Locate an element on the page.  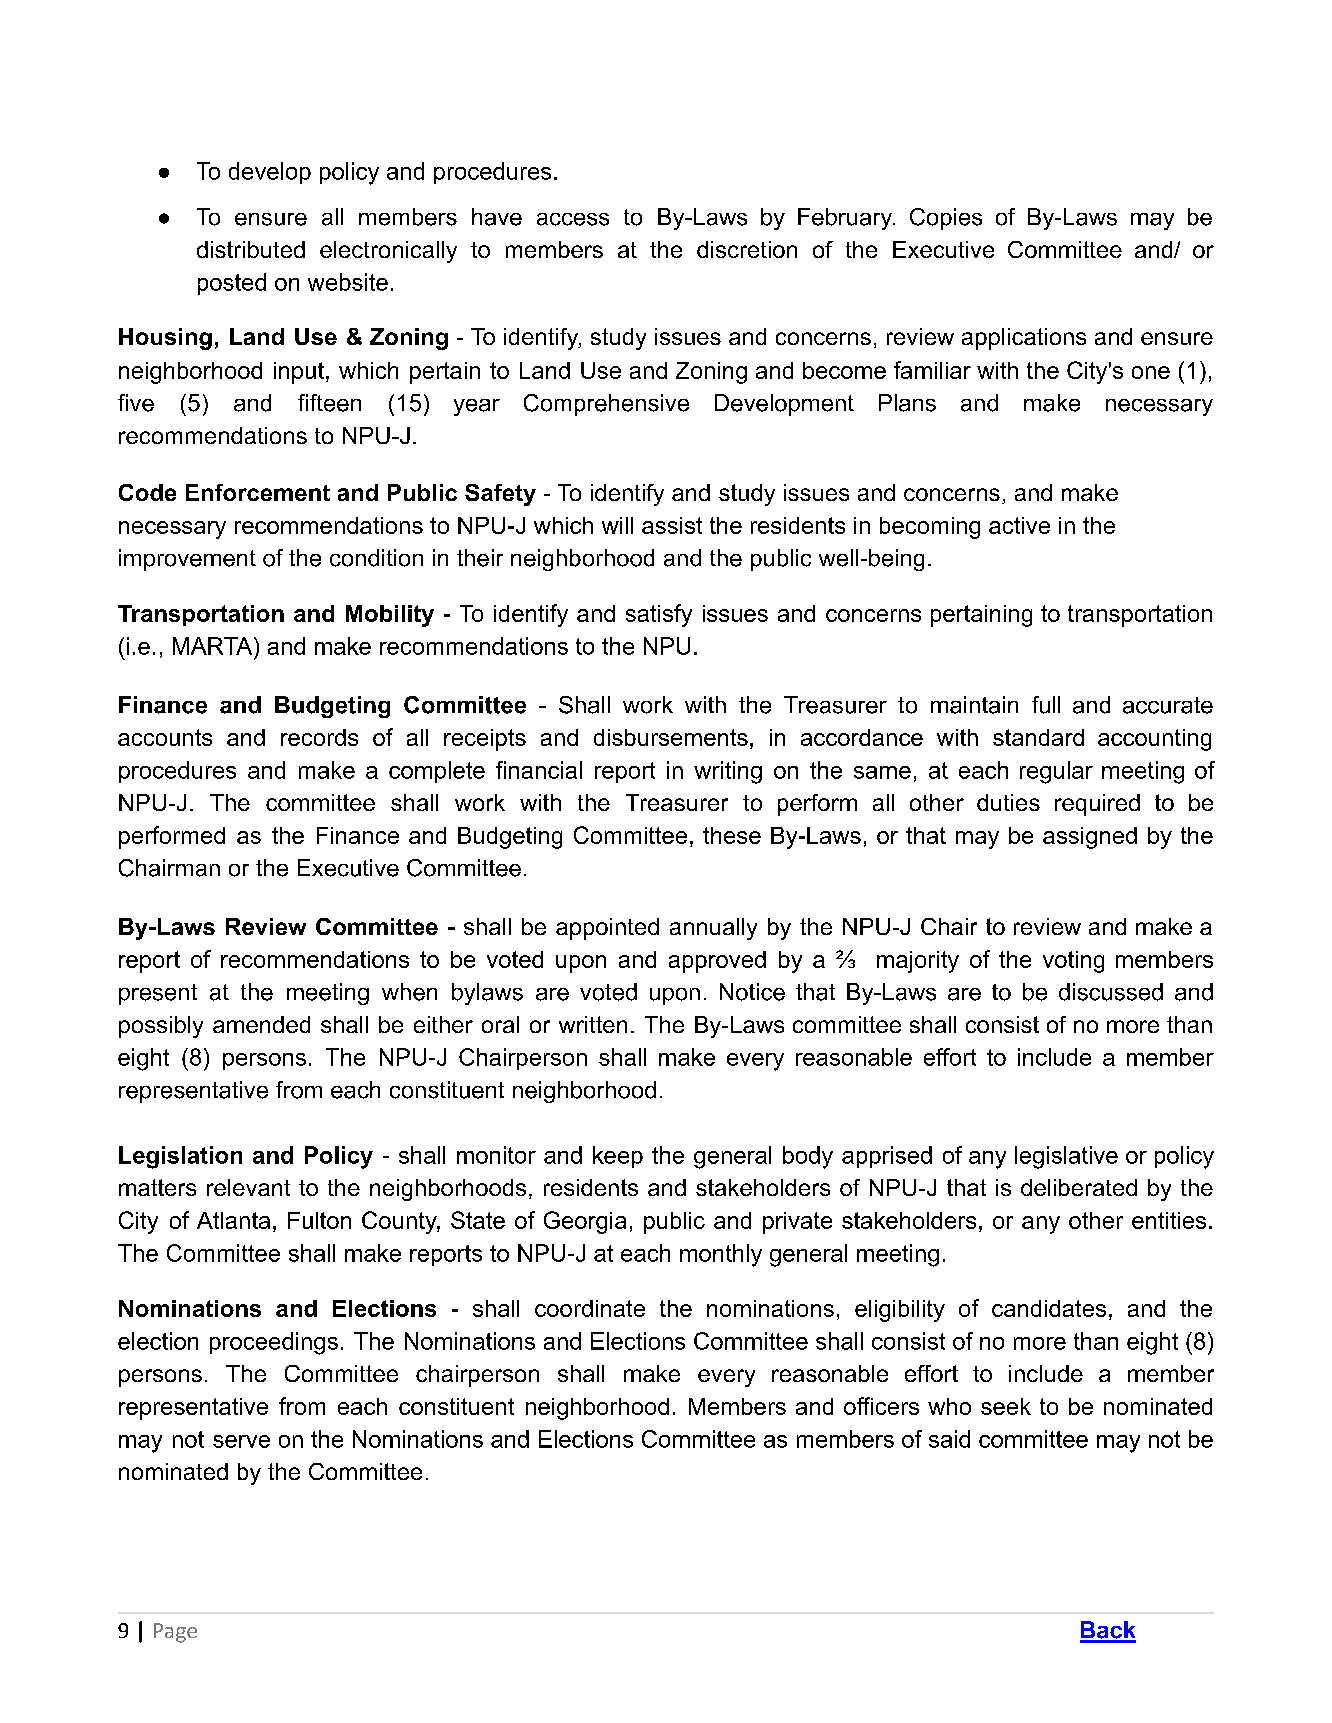
Page is located at coordinates (175, 1633).
